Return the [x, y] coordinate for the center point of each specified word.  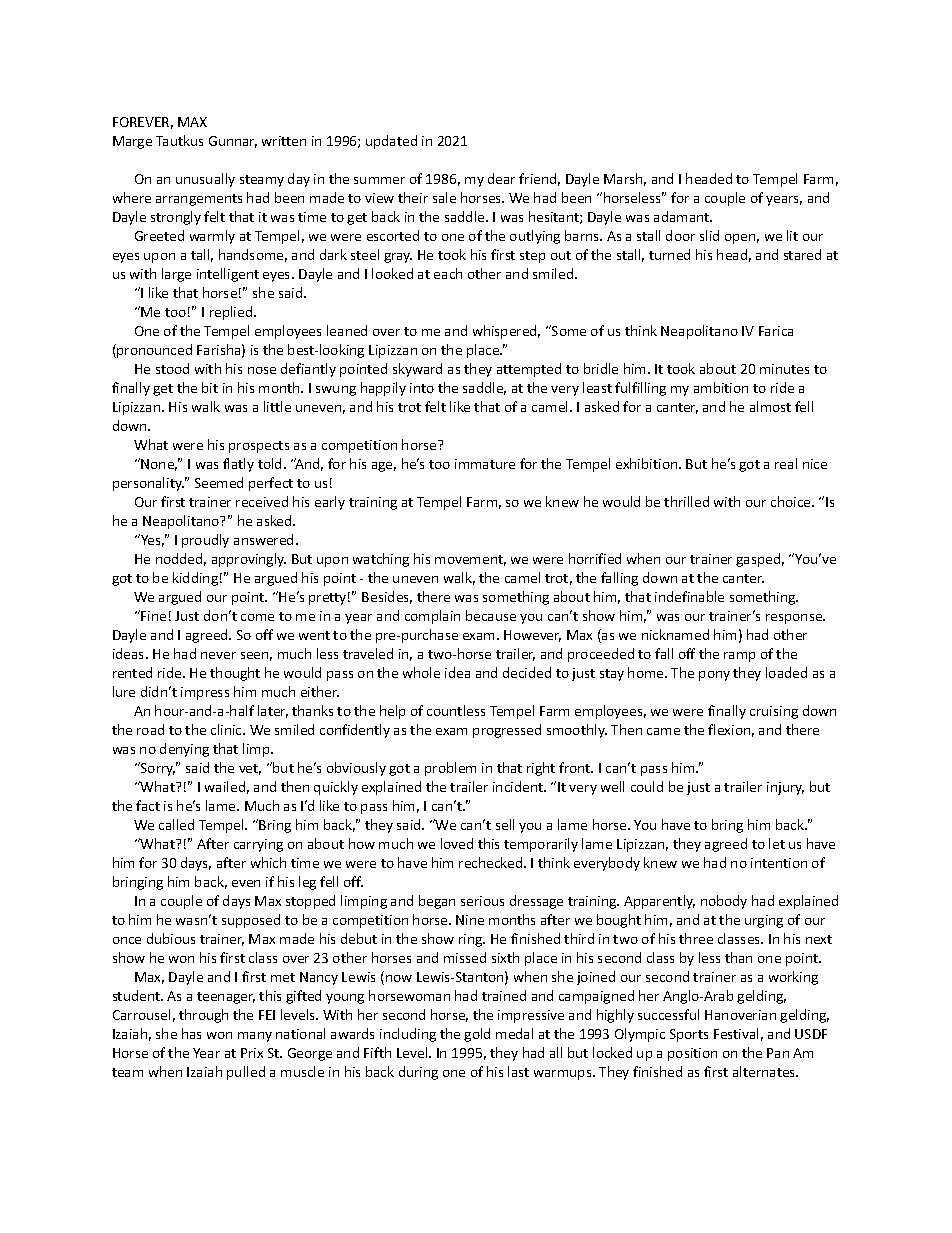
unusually [205, 180]
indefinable [689, 596]
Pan [778, 1053]
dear [501, 178]
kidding [195, 579]
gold [477, 1035]
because [491, 615]
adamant [683, 216]
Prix [252, 1053]
